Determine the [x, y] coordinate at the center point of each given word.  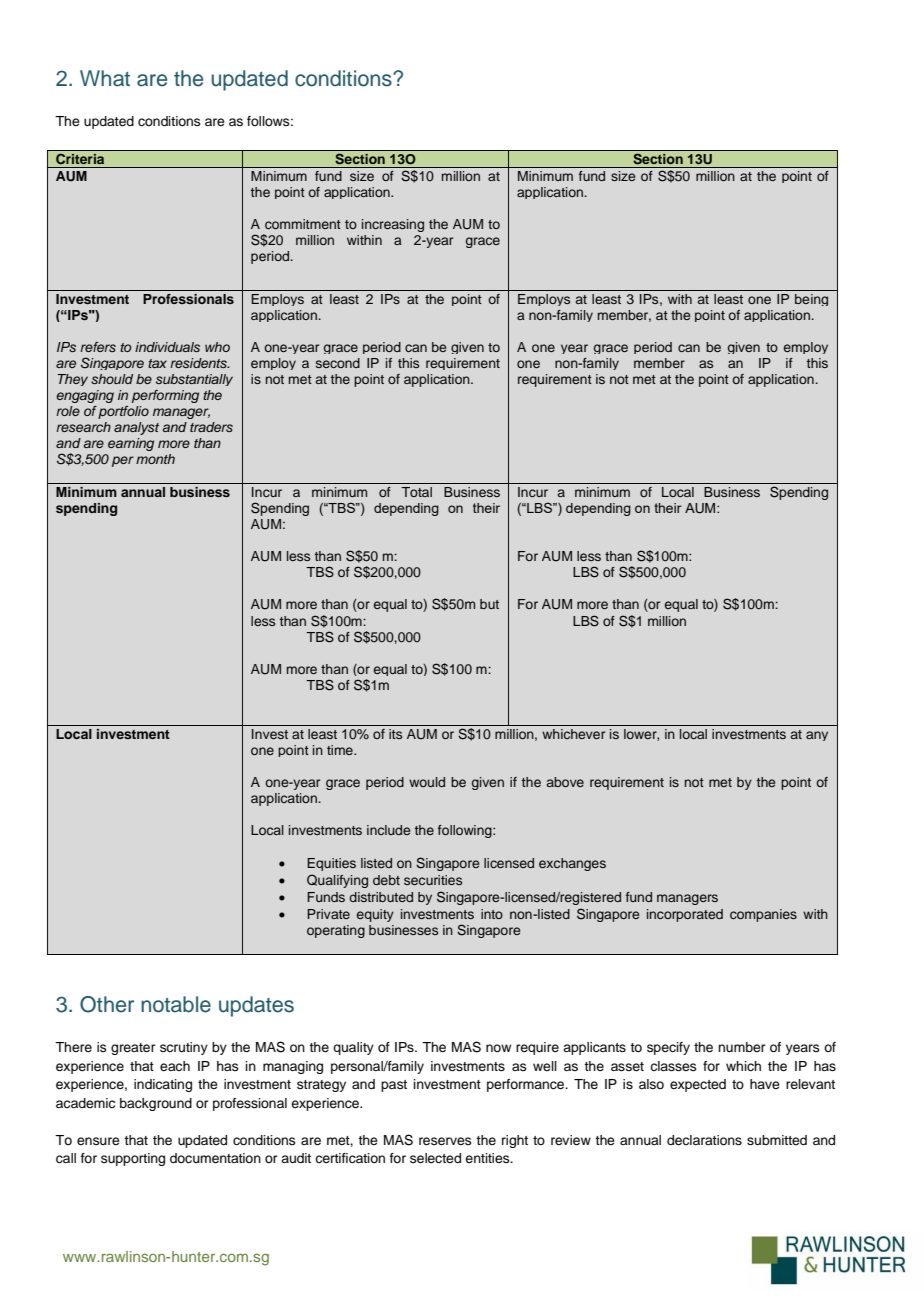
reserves [445, 1141]
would [427, 782]
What [105, 78]
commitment [303, 224]
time [341, 750]
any [817, 736]
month [155, 459]
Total [416, 492]
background [156, 1104]
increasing [393, 225]
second [338, 363]
